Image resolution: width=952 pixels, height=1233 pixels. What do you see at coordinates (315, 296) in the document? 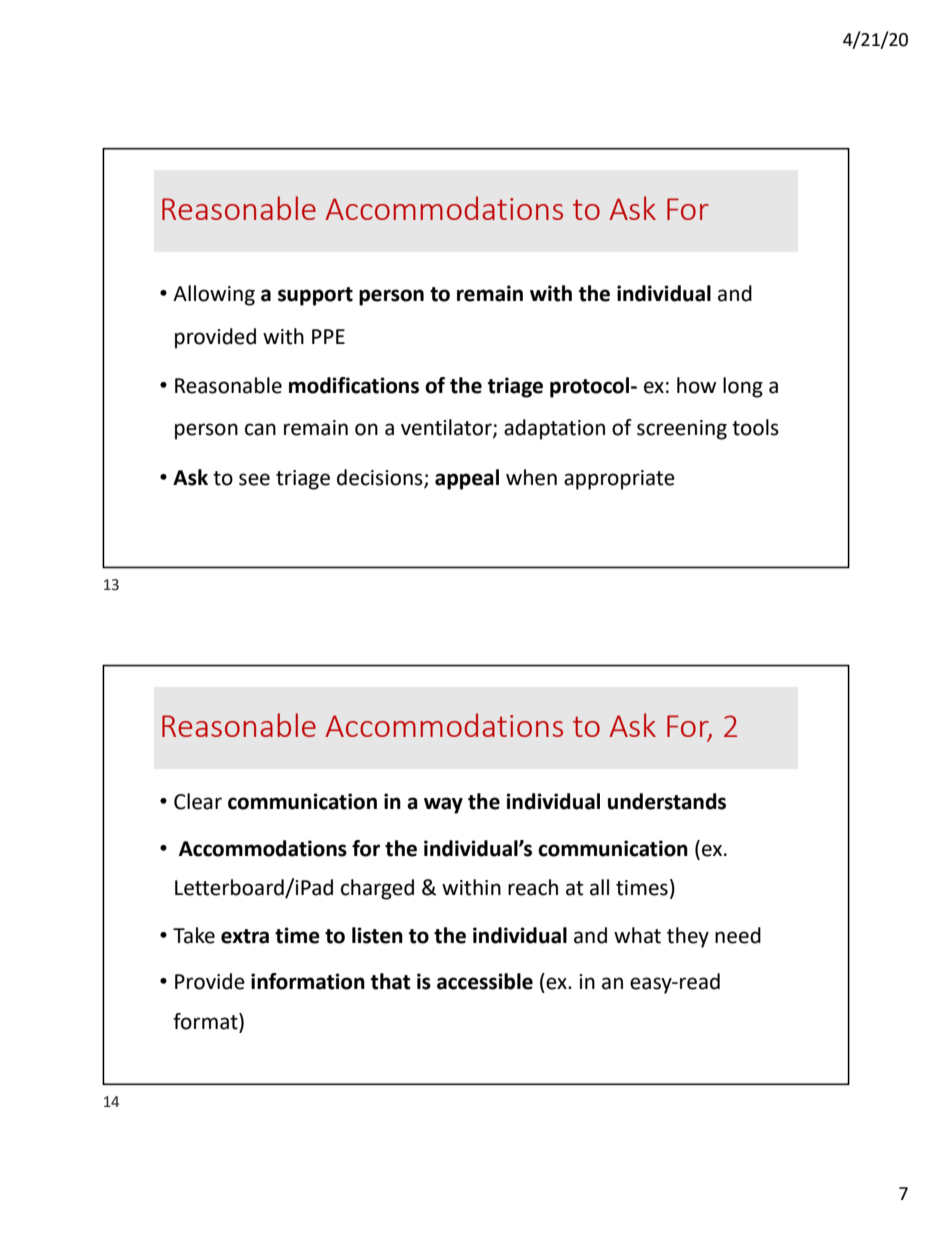
I see `support` at bounding box center [315, 296].
